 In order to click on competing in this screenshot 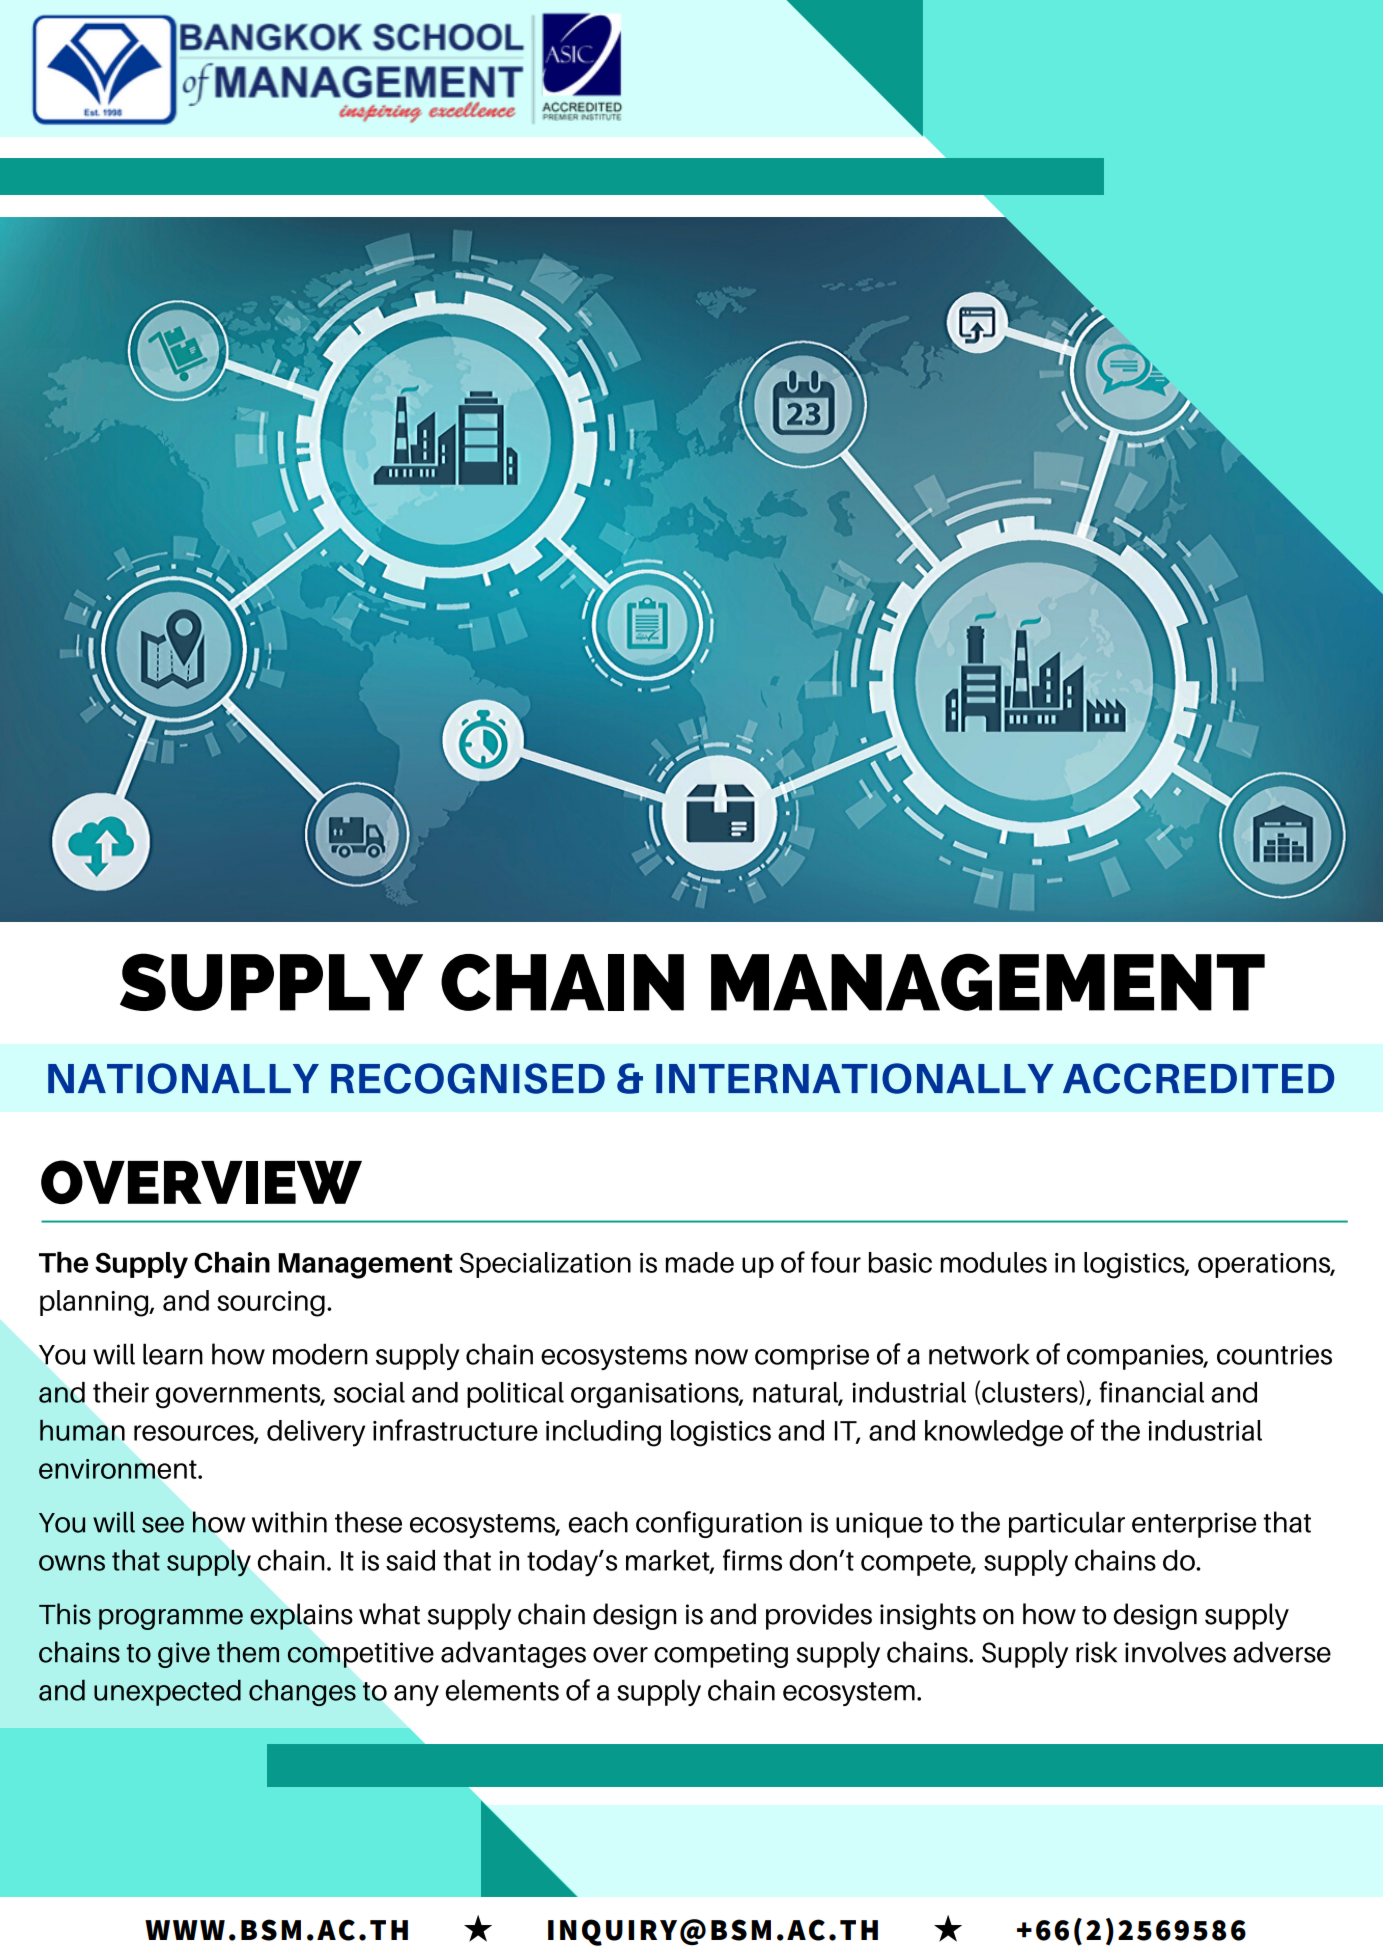, I will do `click(721, 1655)`.
